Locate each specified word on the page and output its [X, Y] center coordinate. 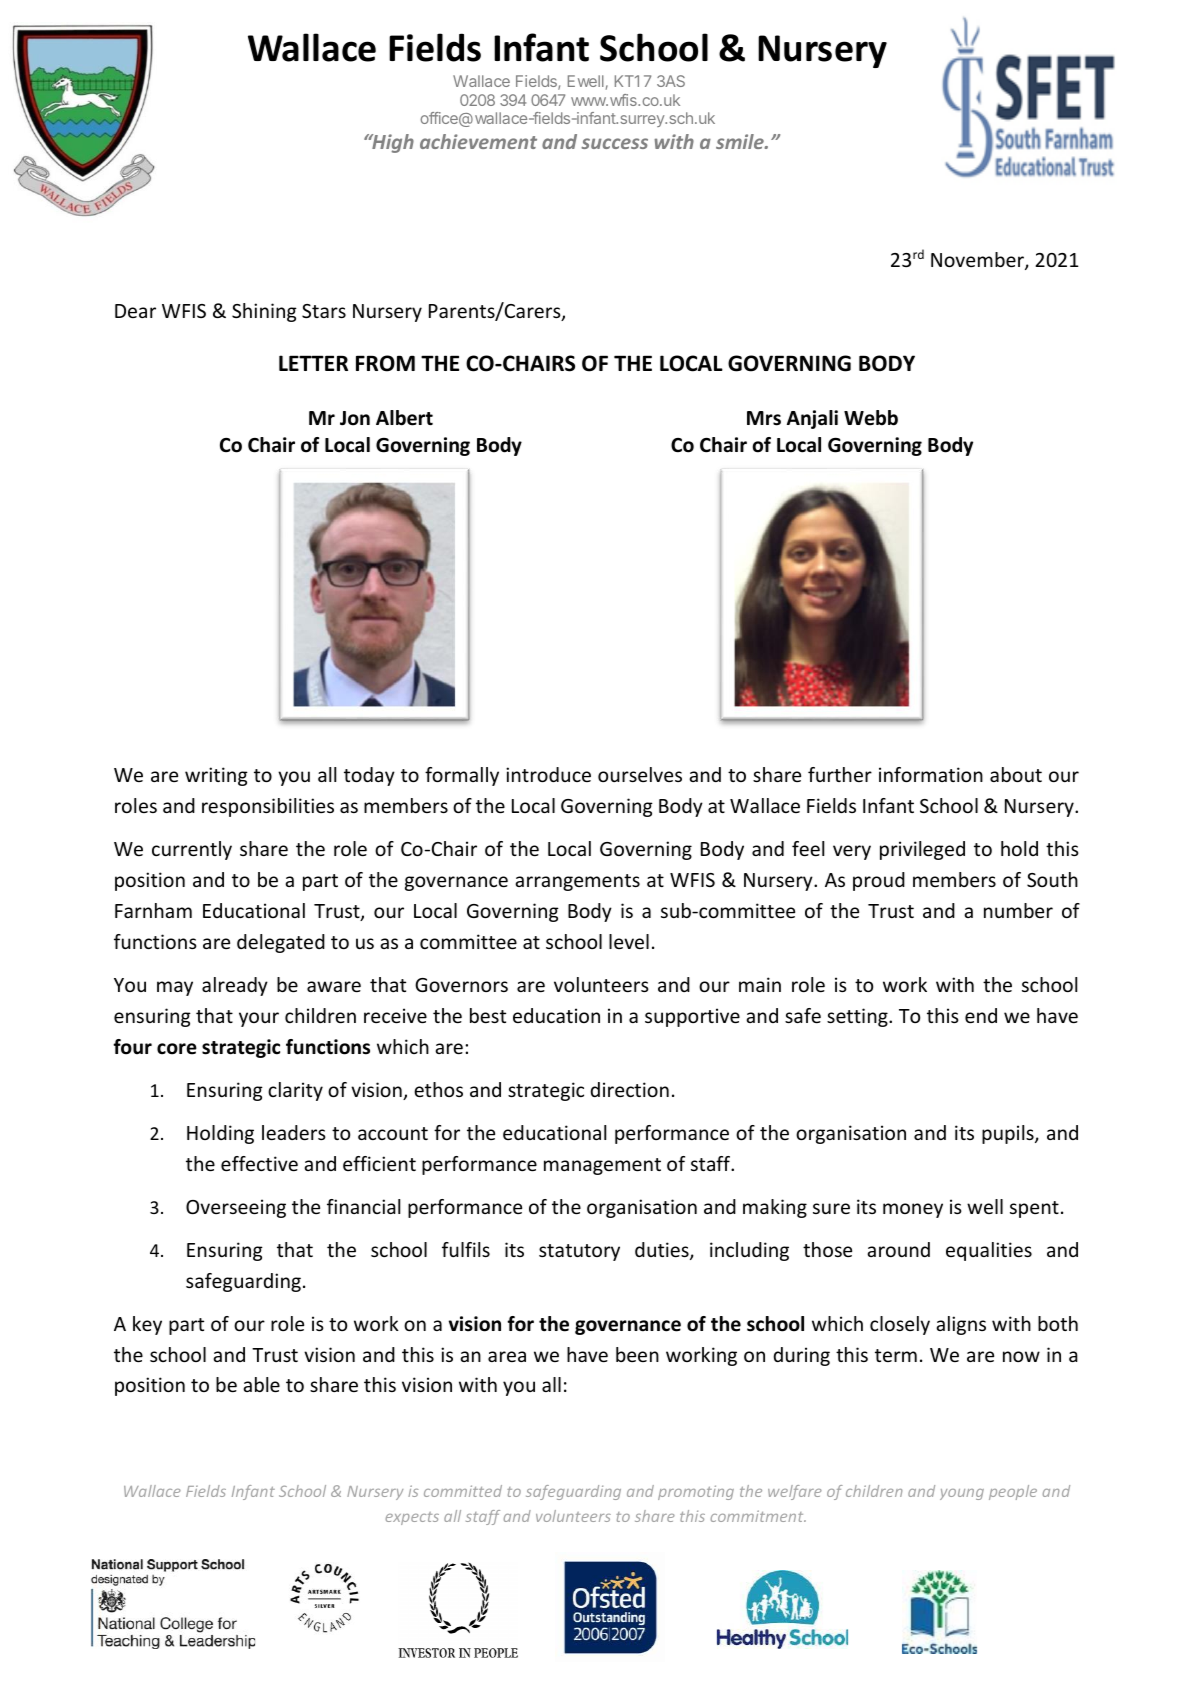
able [261, 1384]
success [614, 143]
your [259, 1019]
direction [629, 1089]
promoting [696, 1492]
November [978, 261]
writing [216, 776]
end [981, 1015]
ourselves [640, 774]
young [962, 1494]
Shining [264, 312]
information [931, 774]
